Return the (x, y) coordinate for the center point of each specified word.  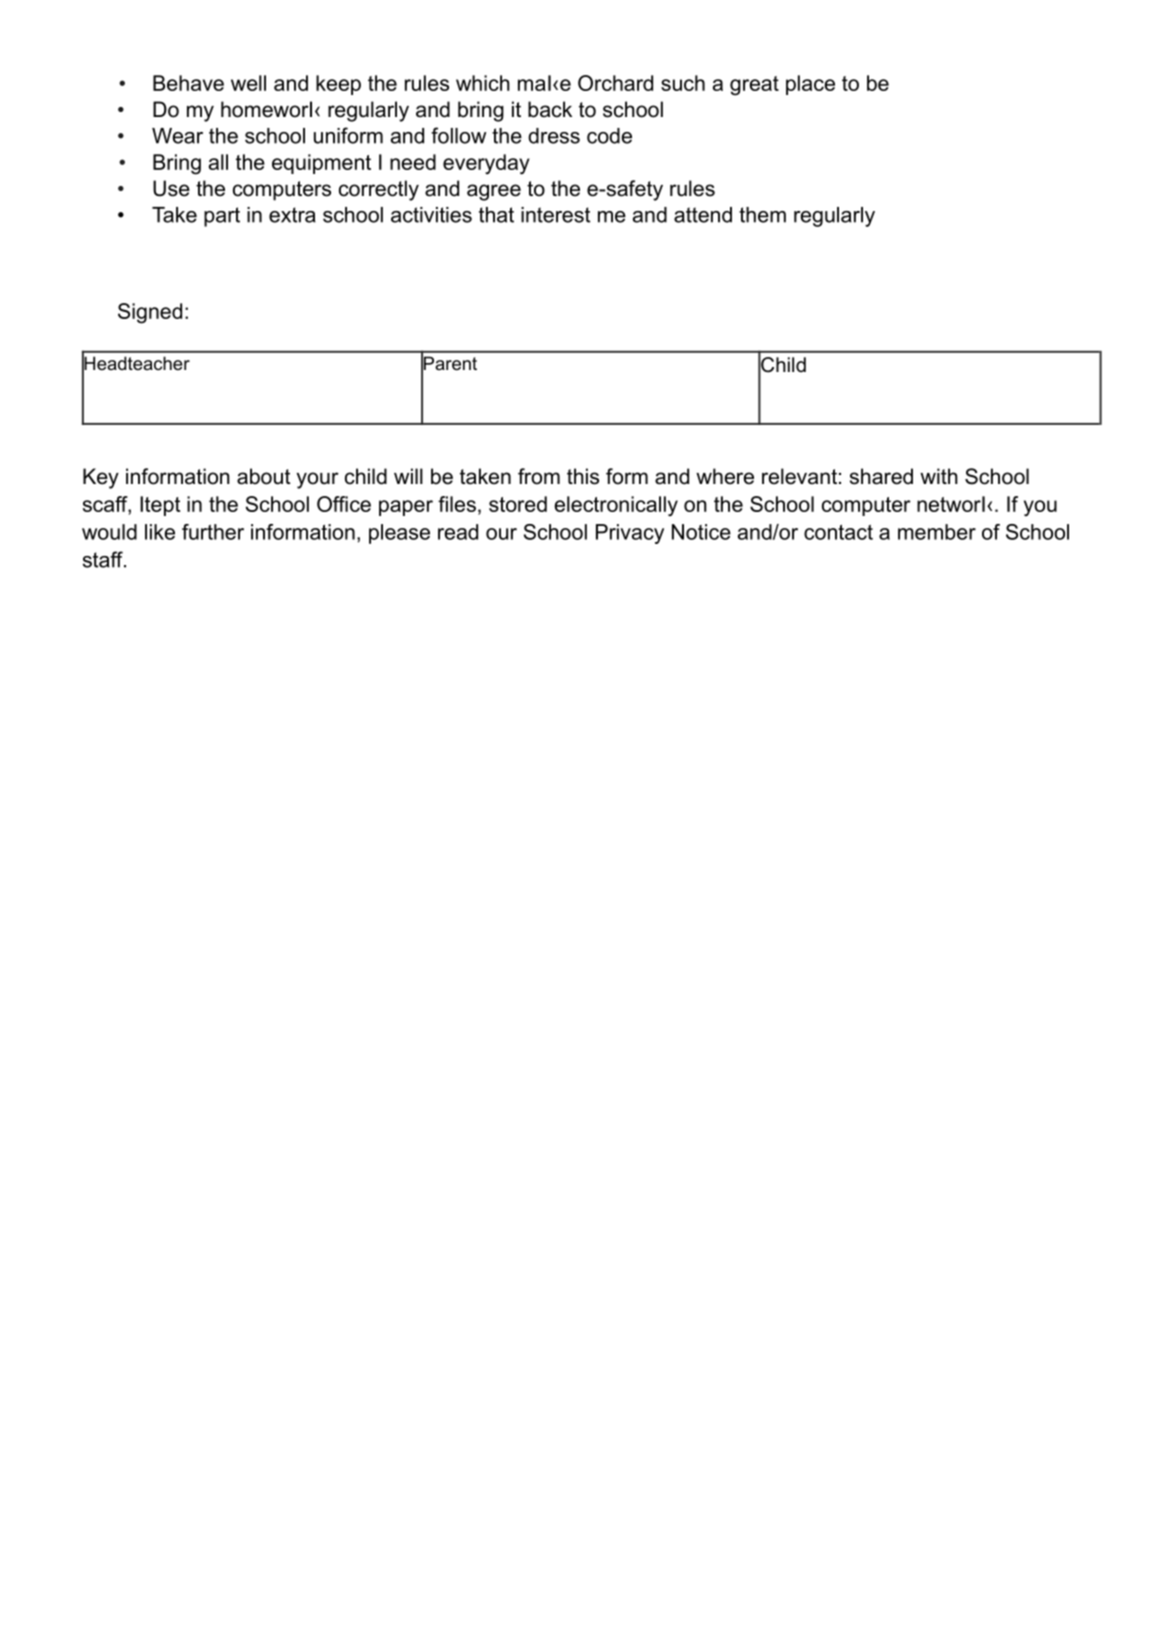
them (762, 215)
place (810, 85)
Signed (150, 313)
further (213, 532)
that (496, 215)
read (458, 532)
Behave (188, 83)
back (550, 109)
